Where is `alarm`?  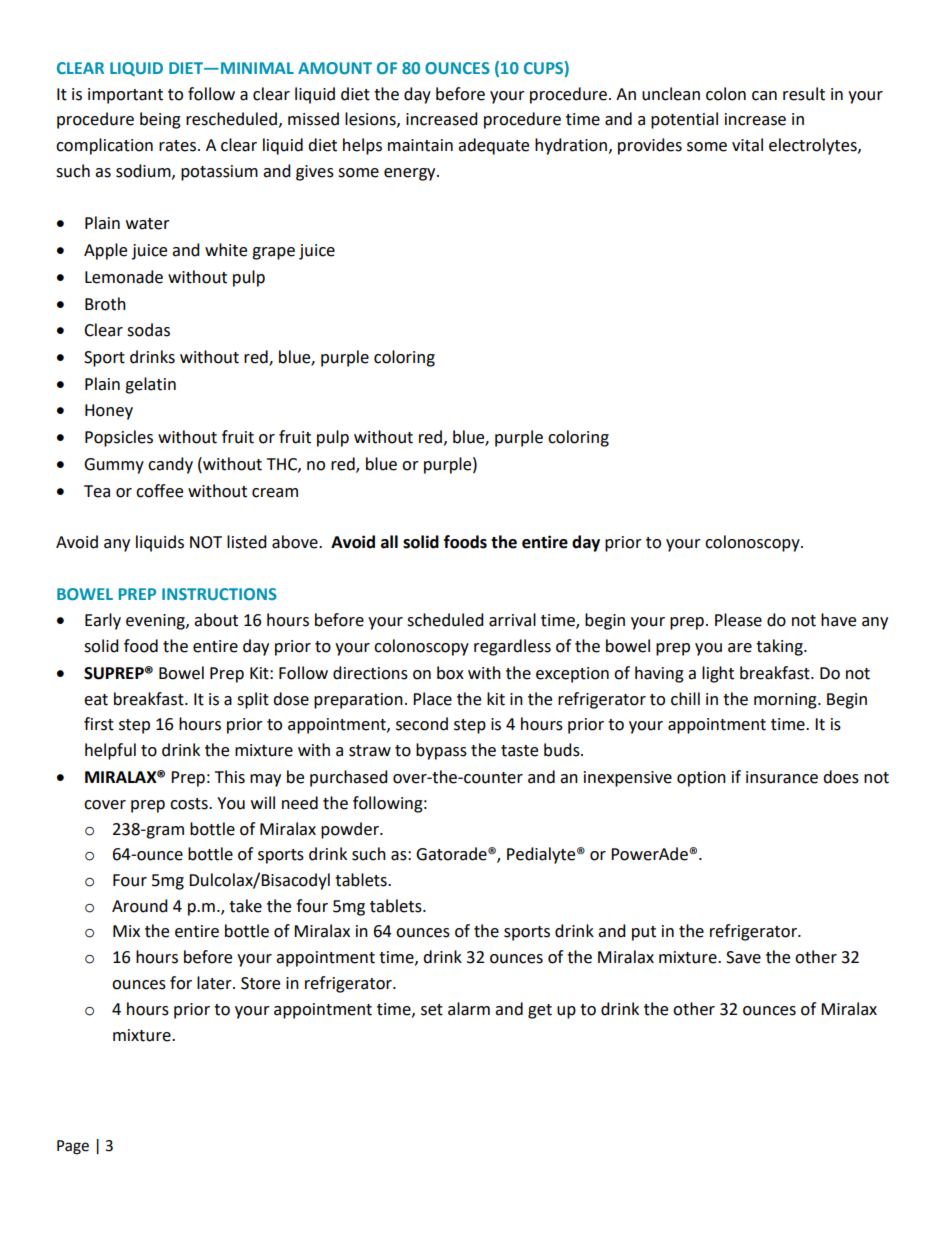 alarm is located at coordinates (469, 1009).
